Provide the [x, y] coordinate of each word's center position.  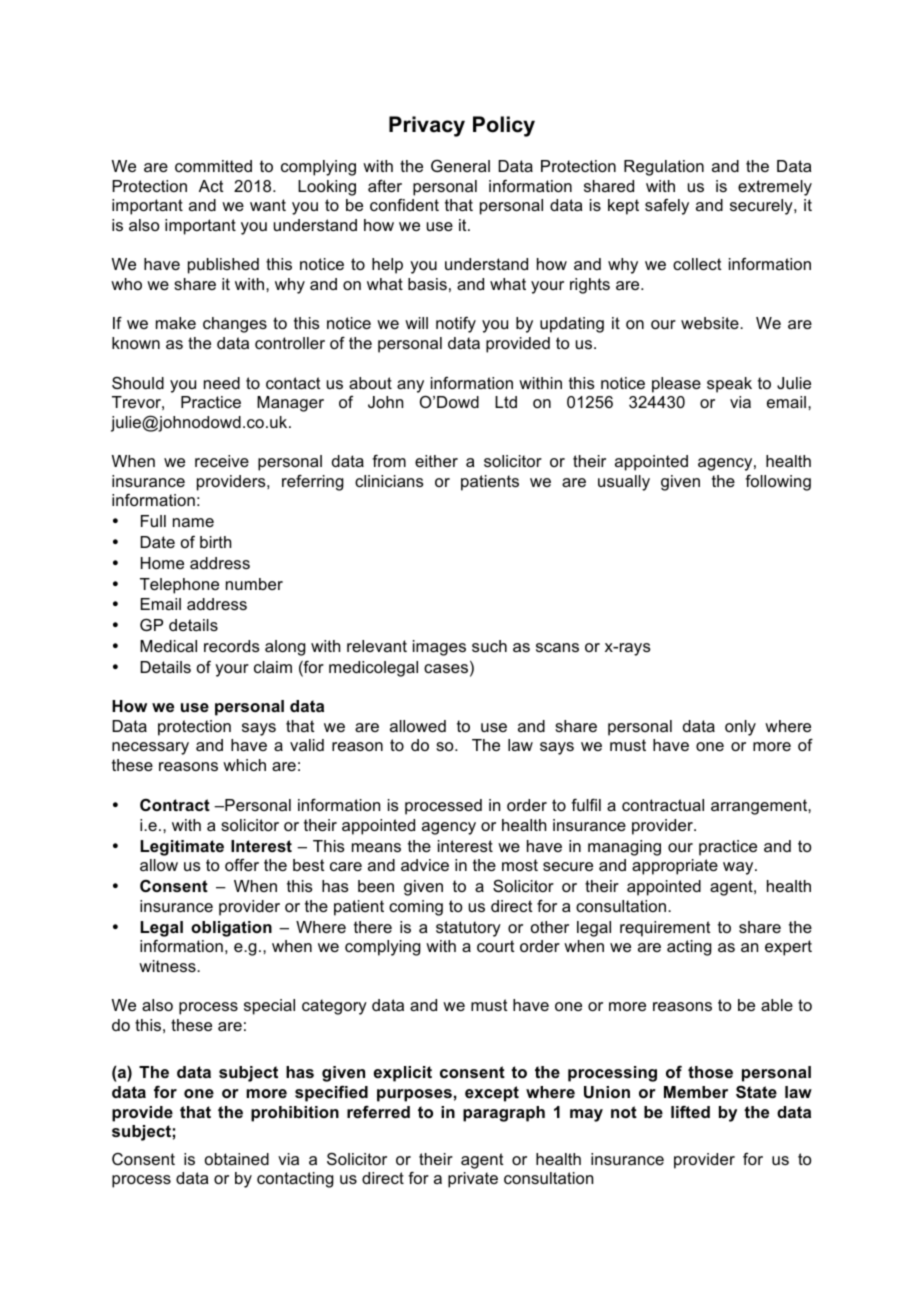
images [439, 648]
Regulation [664, 168]
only [740, 728]
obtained [237, 1159]
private [473, 1180]
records [232, 646]
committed [213, 166]
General [460, 166]
